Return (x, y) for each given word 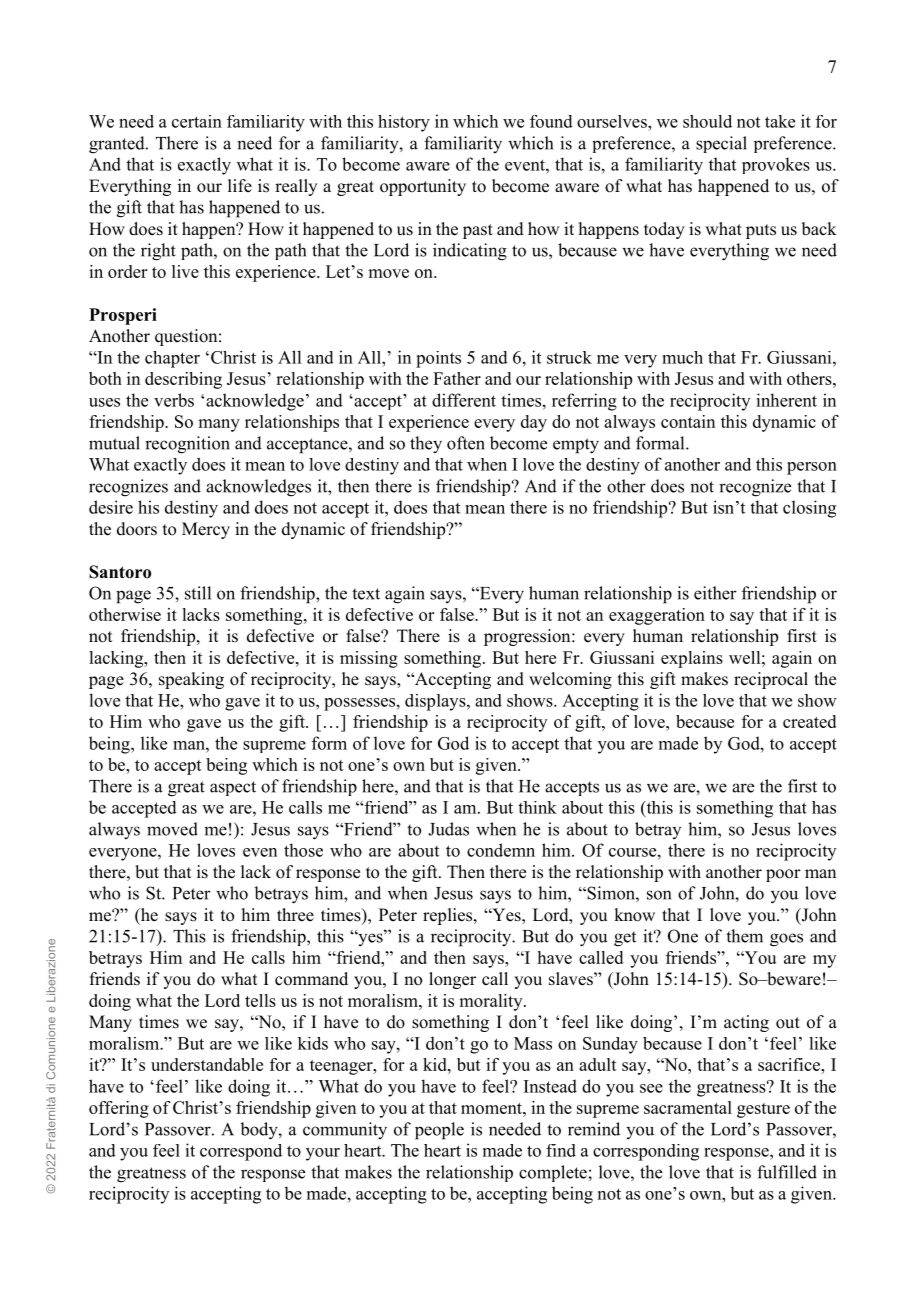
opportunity (423, 187)
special (721, 144)
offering (119, 1109)
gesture (763, 1110)
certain (197, 121)
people (439, 1131)
